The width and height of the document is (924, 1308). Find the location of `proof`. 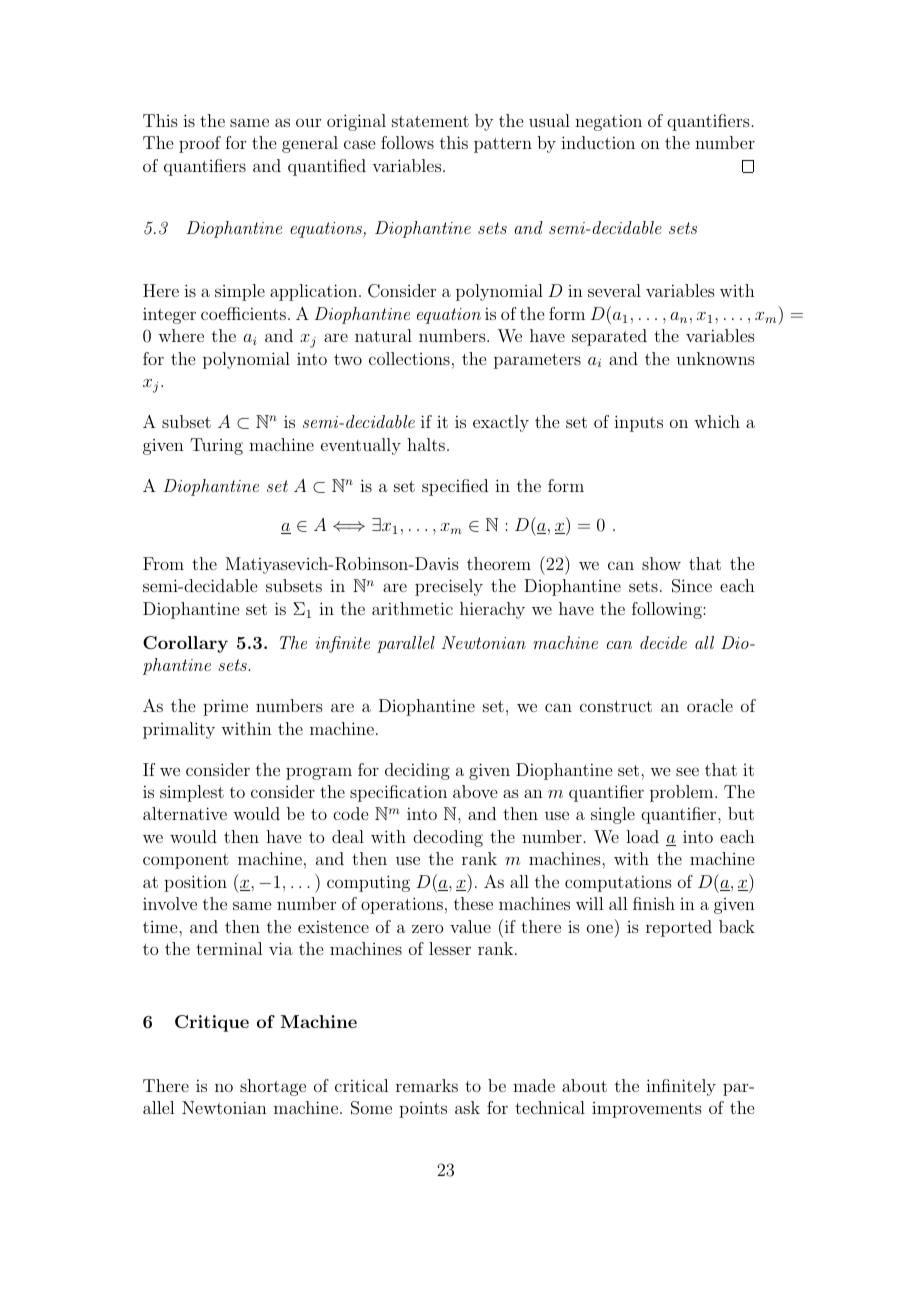

proof is located at coordinates (200, 144).
